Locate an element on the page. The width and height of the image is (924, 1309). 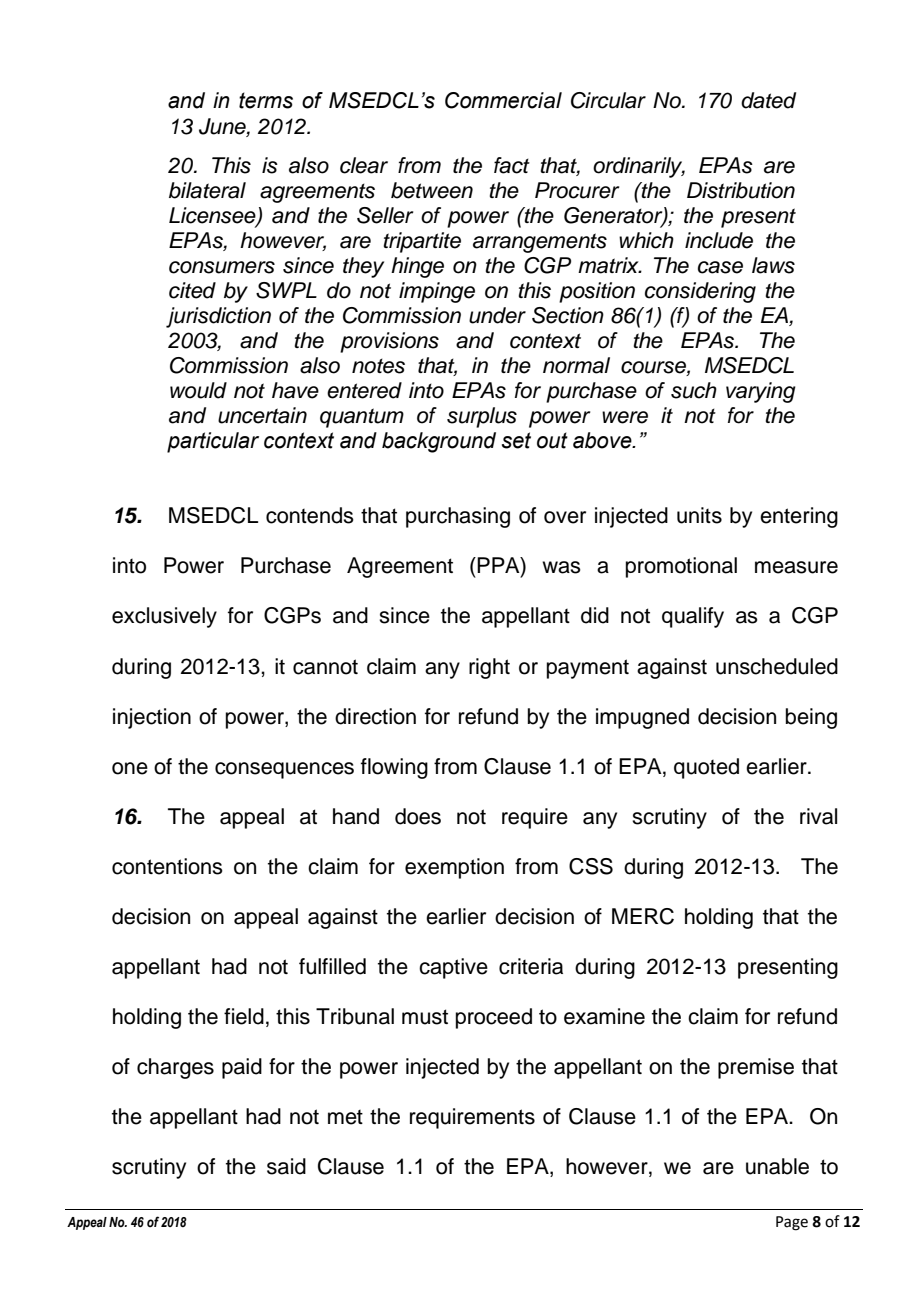
terms is located at coordinates (266, 100).
